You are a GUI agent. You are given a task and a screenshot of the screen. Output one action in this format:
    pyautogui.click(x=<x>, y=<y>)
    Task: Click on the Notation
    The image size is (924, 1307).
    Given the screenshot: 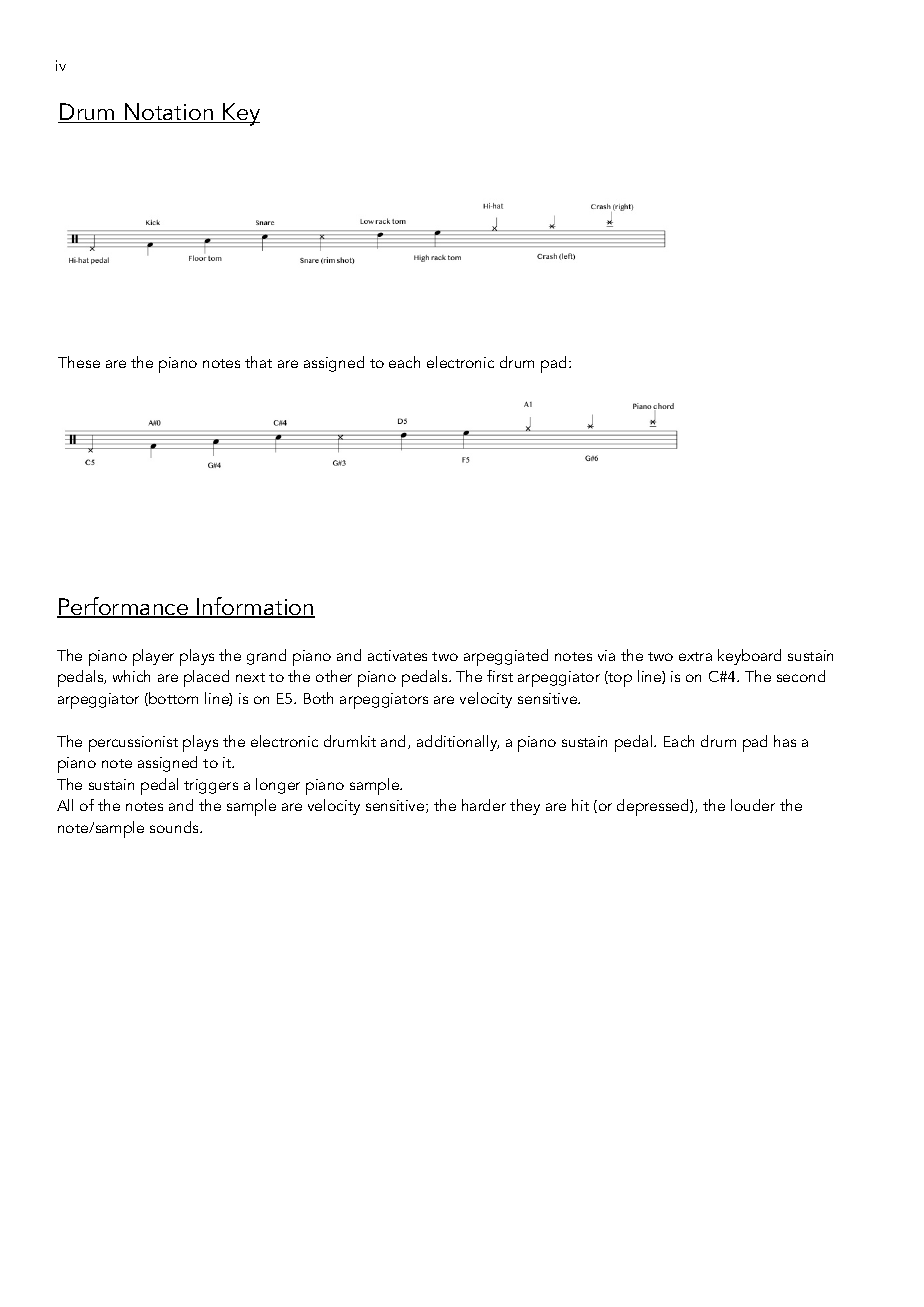 What is the action you would take?
    pyautogui.click(x=169, y=113)
